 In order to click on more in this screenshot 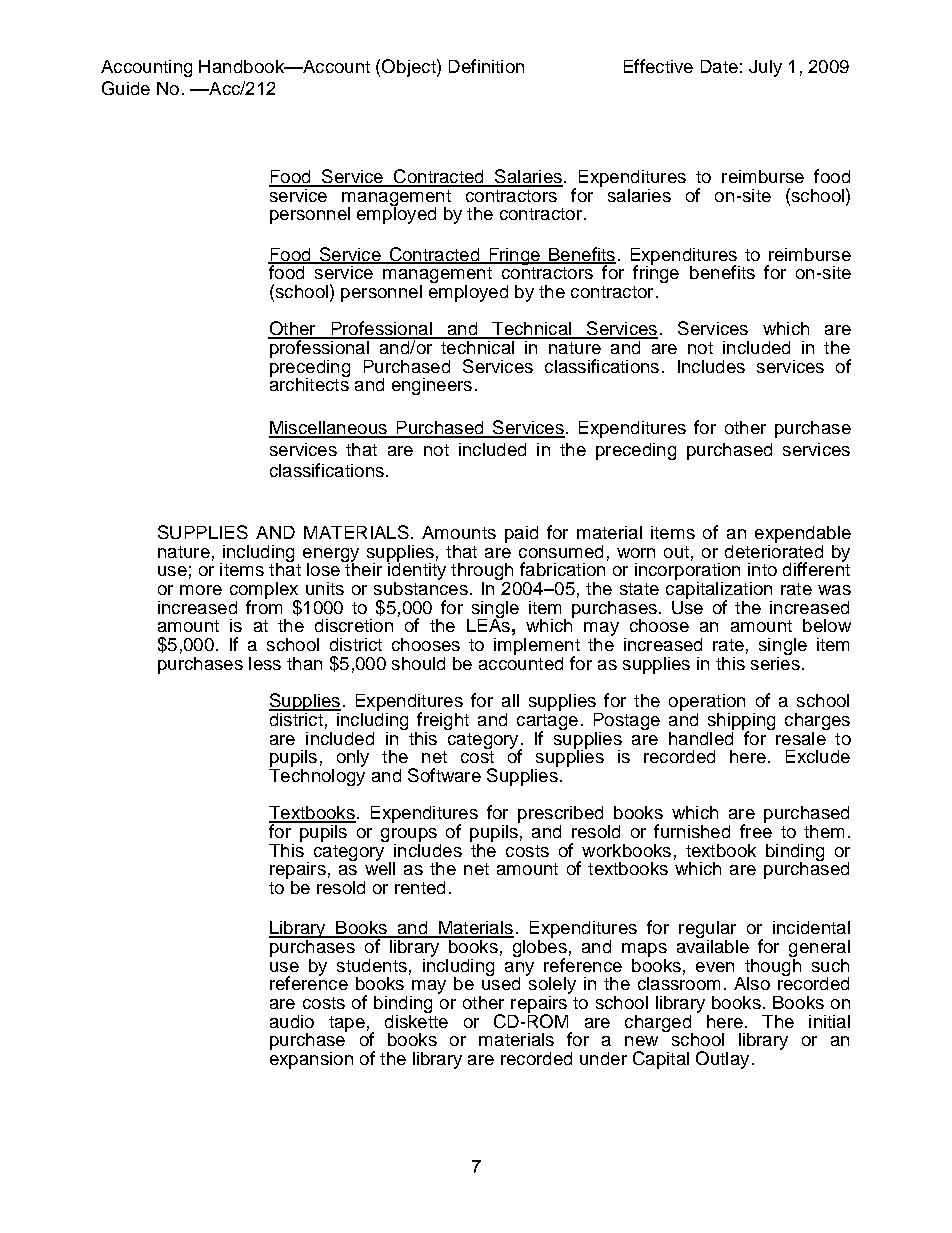, I will do `click(201, 590)`.
